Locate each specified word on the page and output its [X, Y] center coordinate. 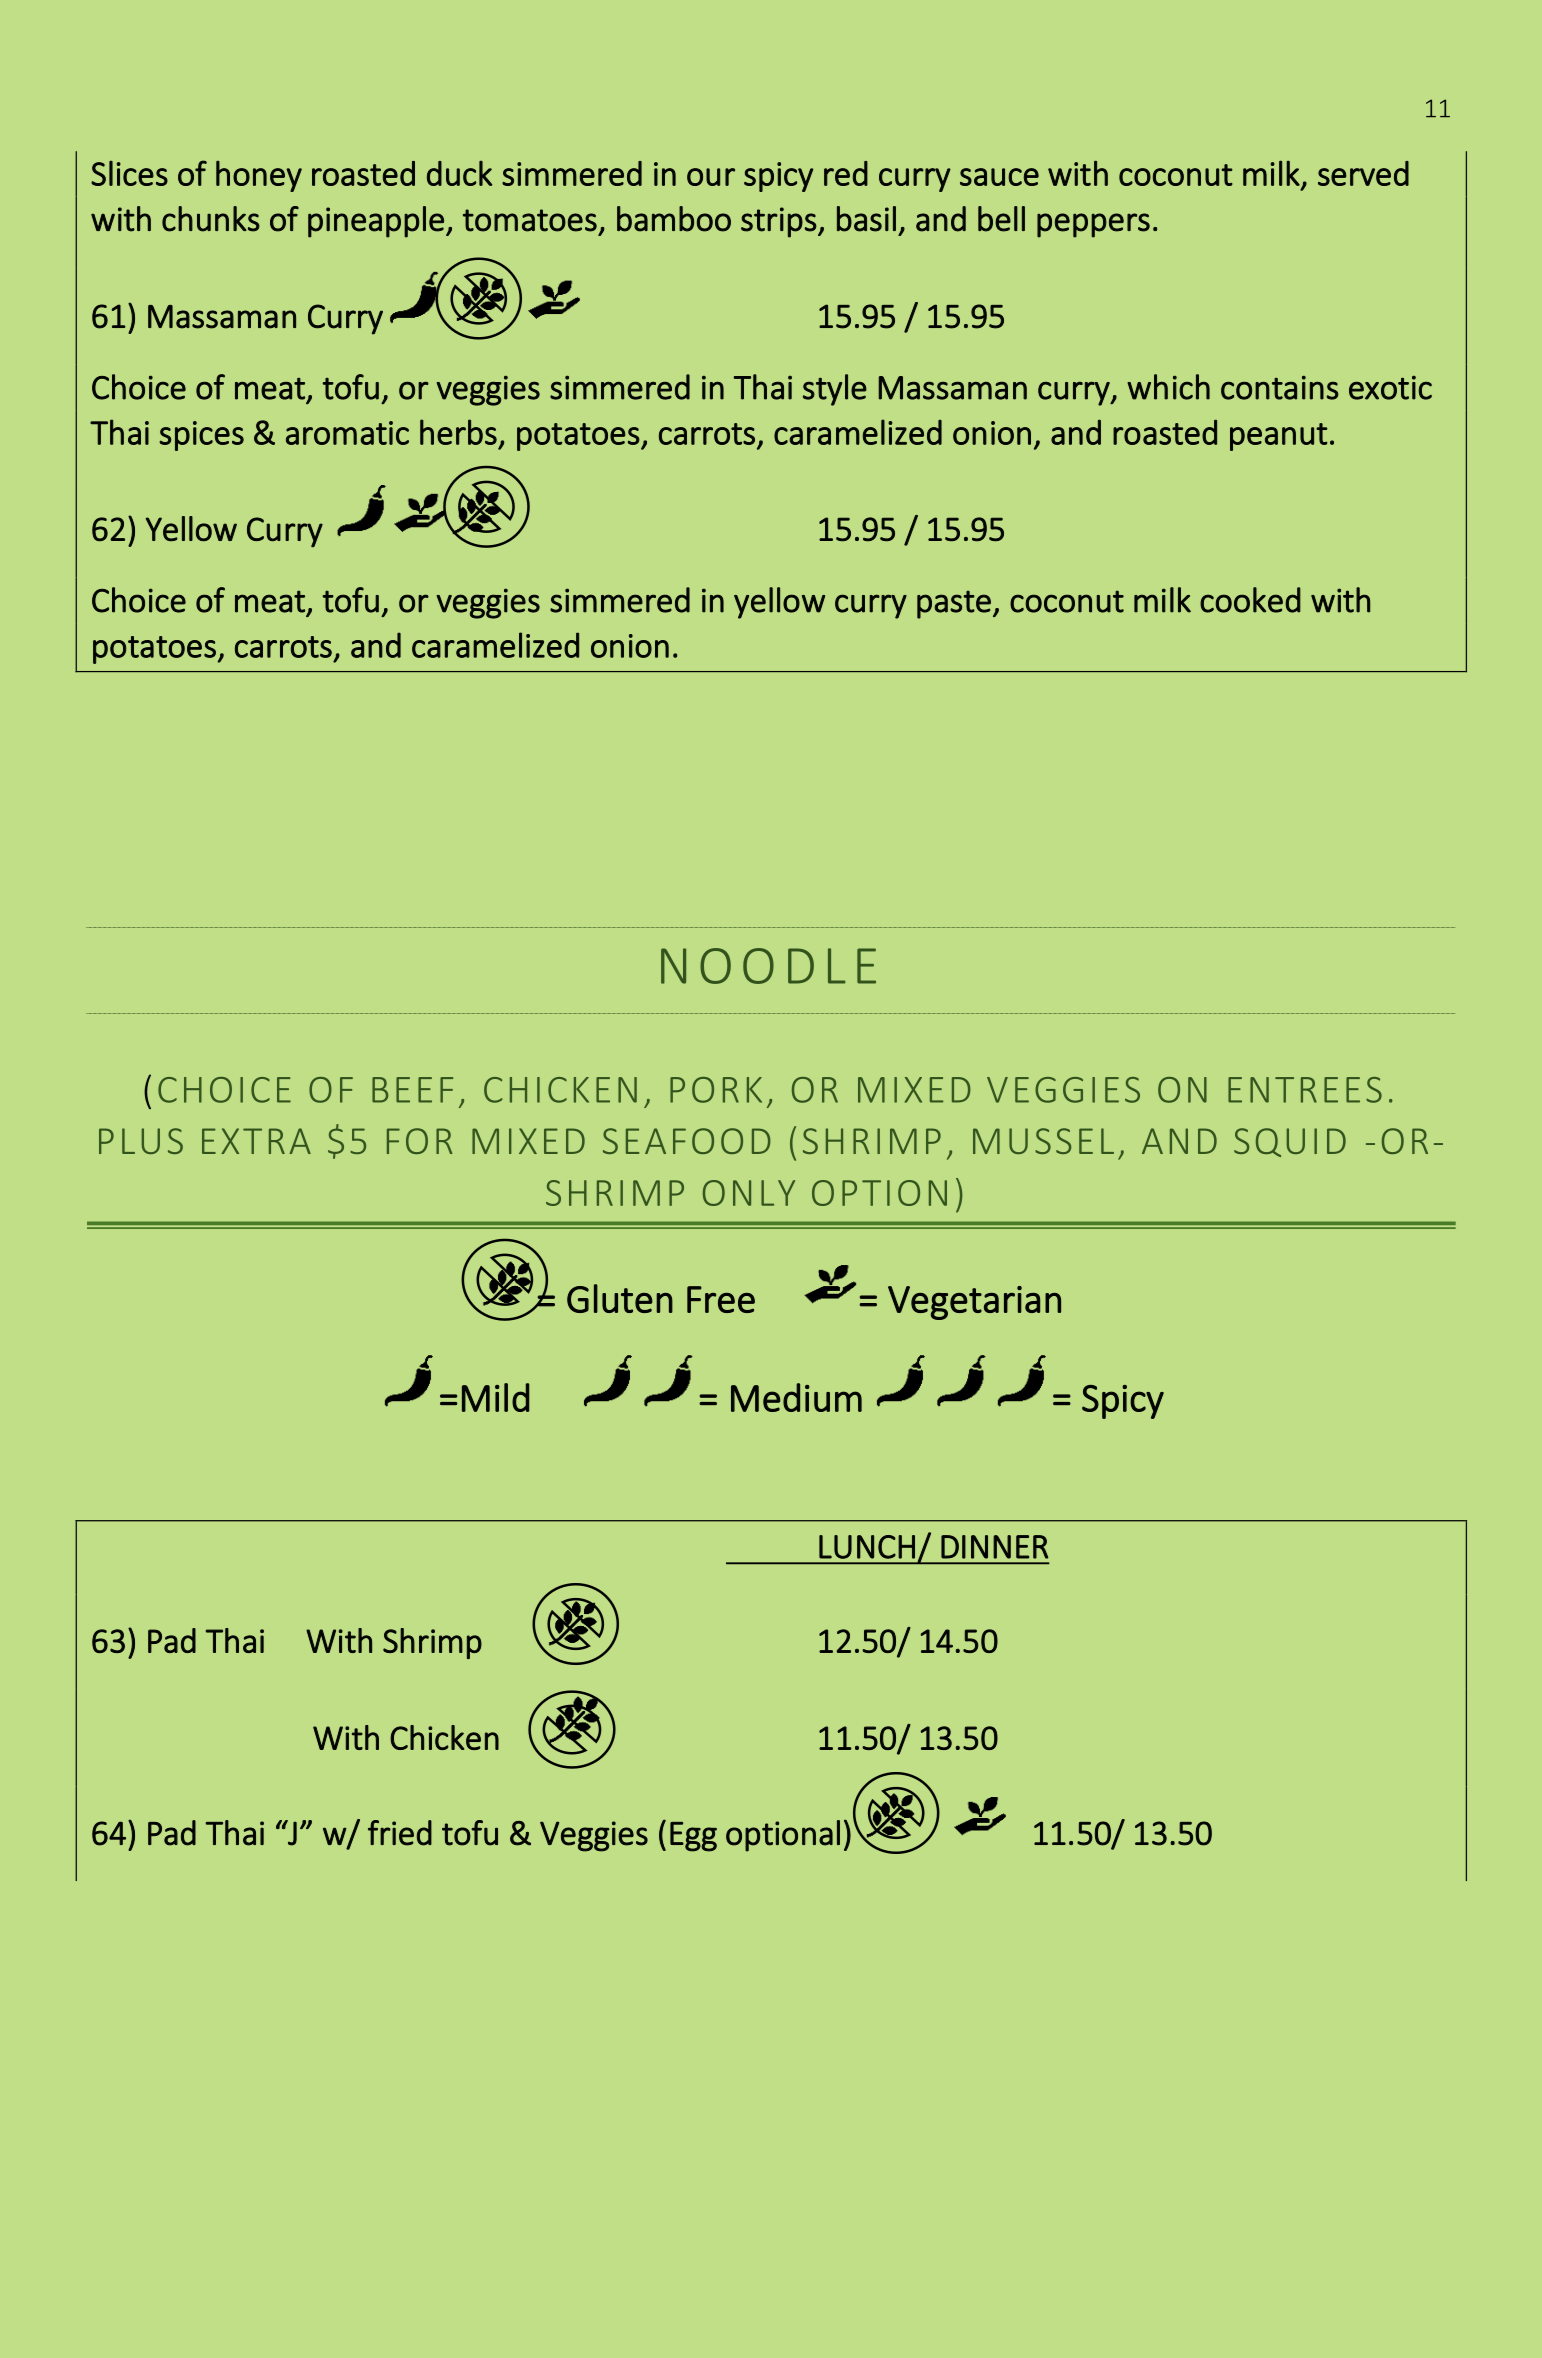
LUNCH [867, 1547]
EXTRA [256, 1141]
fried [400, 1833]
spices [201, 436]
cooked [1250, 600]
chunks [211, 219]
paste [954, 604]
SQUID [1290, 1142]
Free [721, 1299]
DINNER [994, 1547]
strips [779, 222]
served [1363, 173]
